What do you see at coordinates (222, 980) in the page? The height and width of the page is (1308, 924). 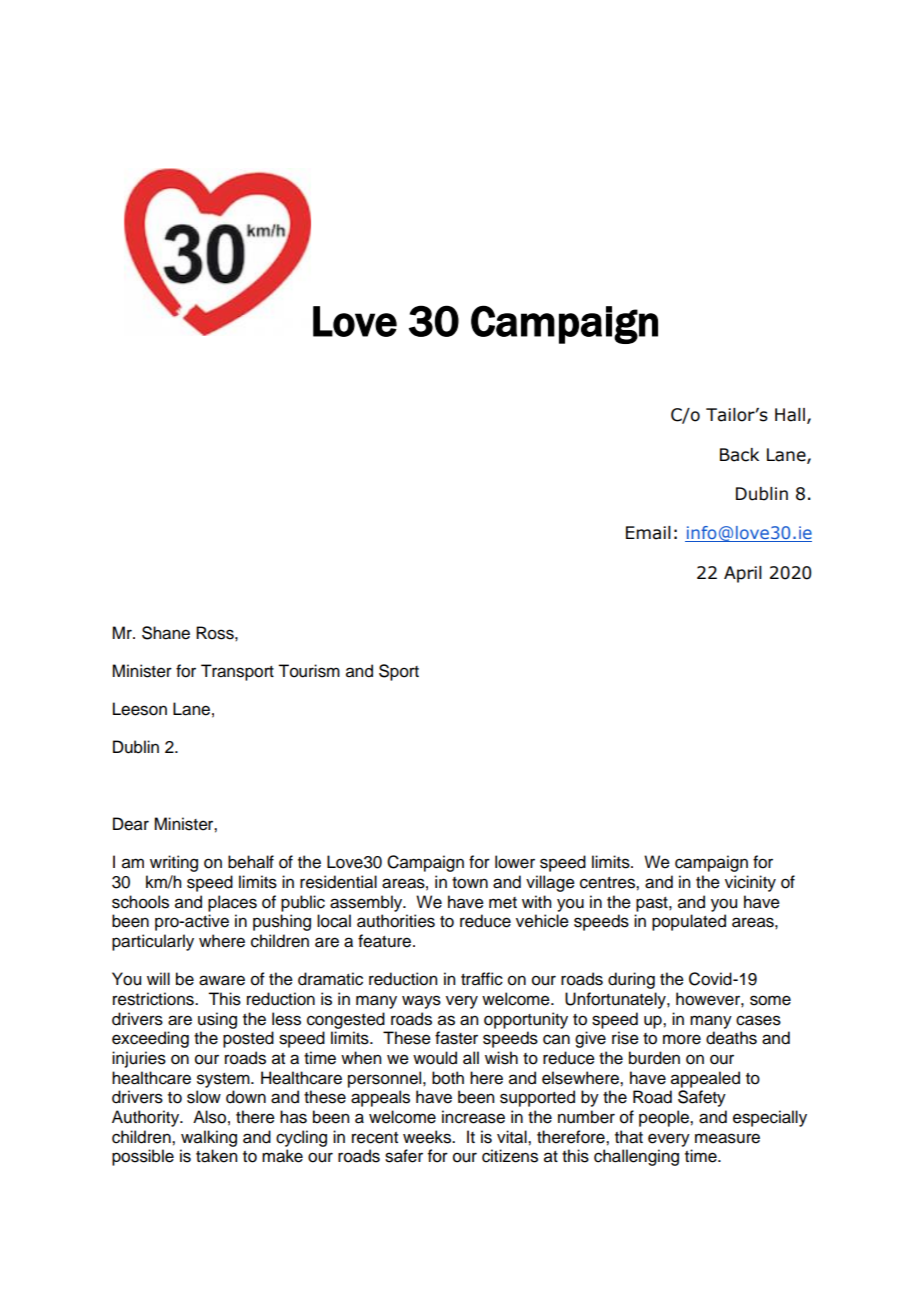 I see `aware` at bounding box center [222, 980].
